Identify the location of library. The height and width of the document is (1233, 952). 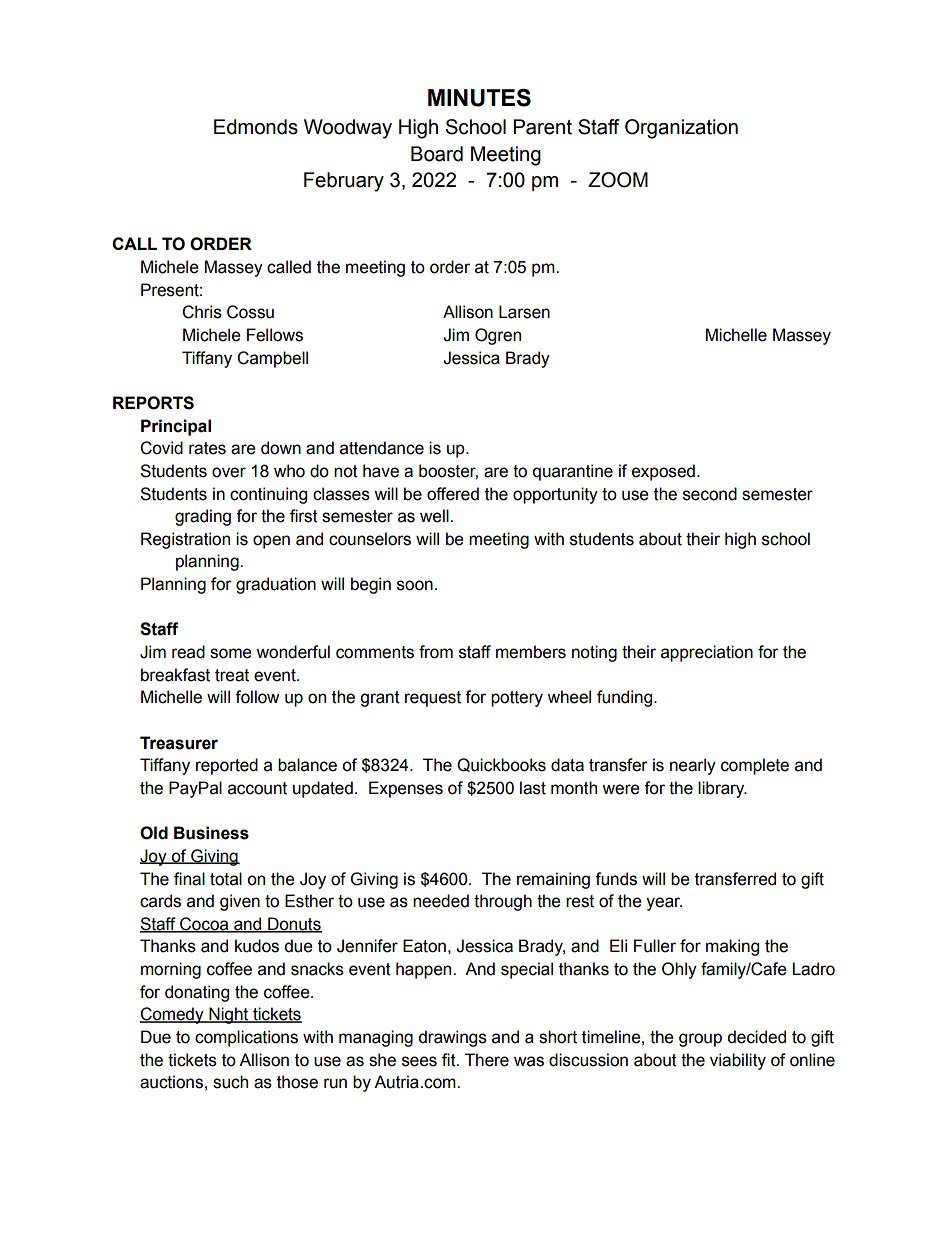
(722, 789).
